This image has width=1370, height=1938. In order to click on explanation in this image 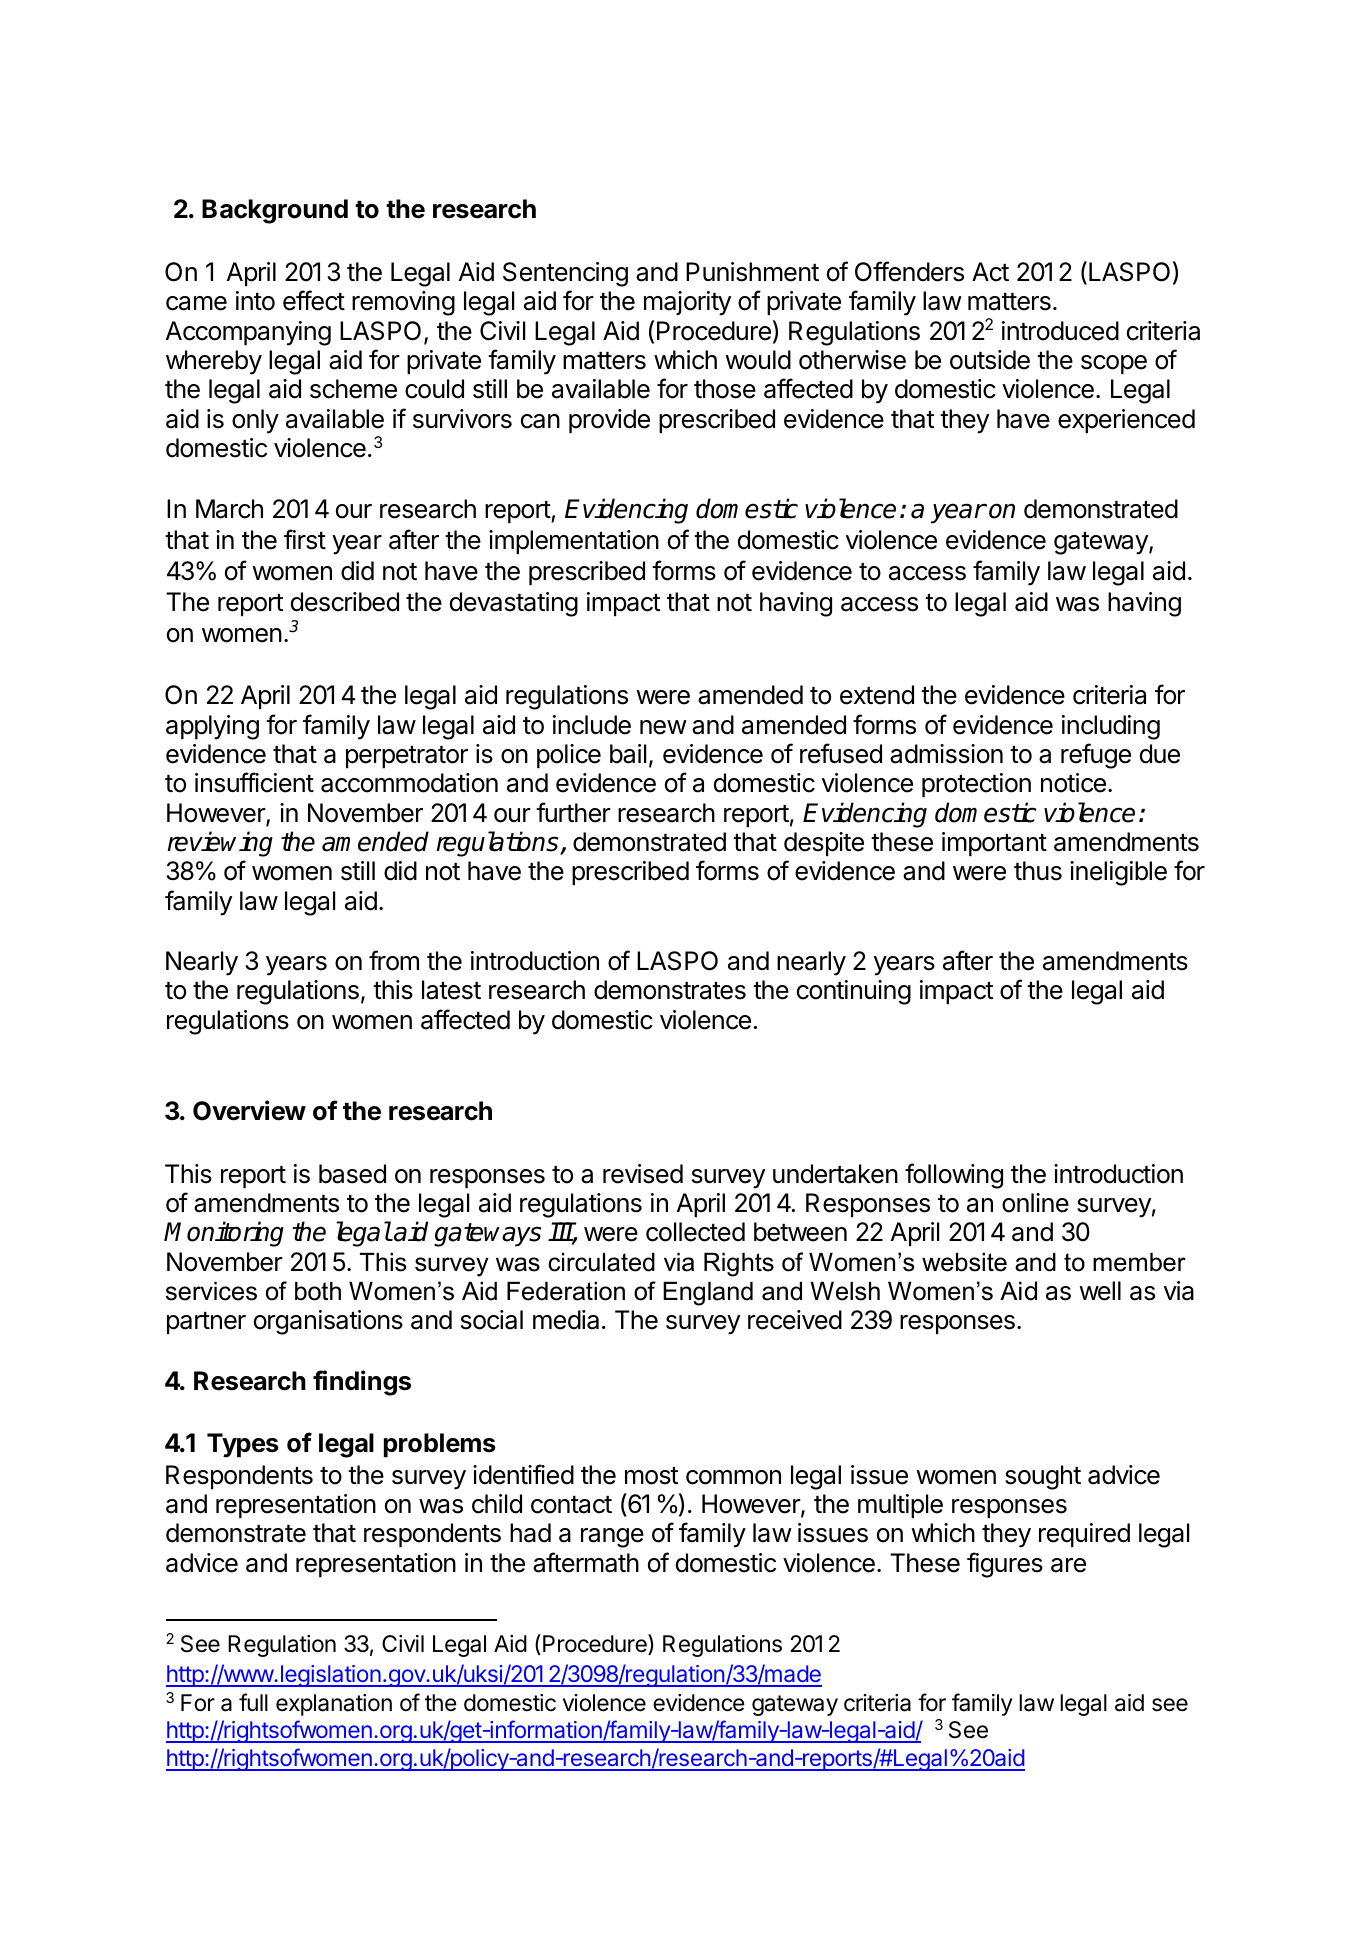, I will do `click(334, 1705)`.
